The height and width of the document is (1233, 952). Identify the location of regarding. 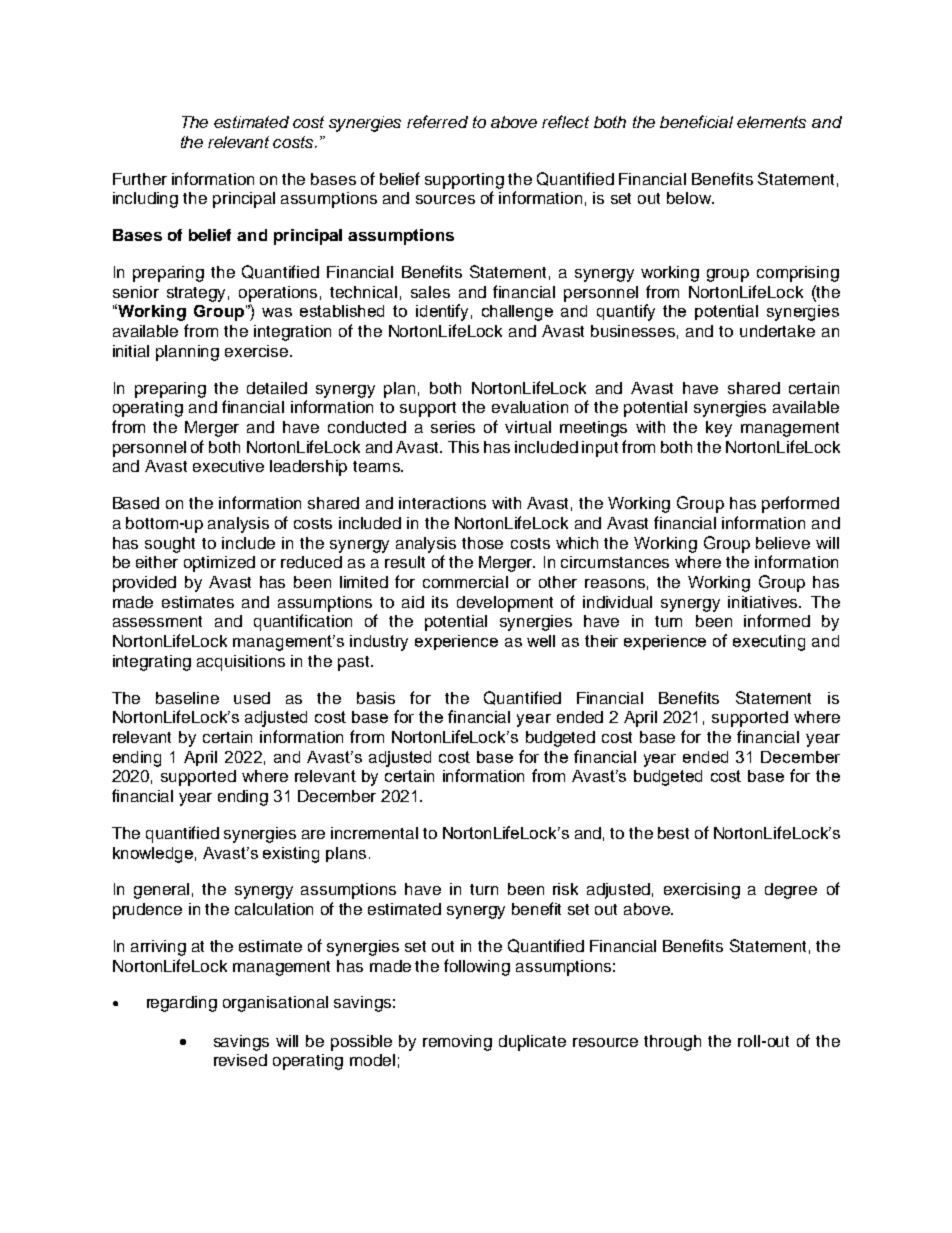
(182, 1004).
